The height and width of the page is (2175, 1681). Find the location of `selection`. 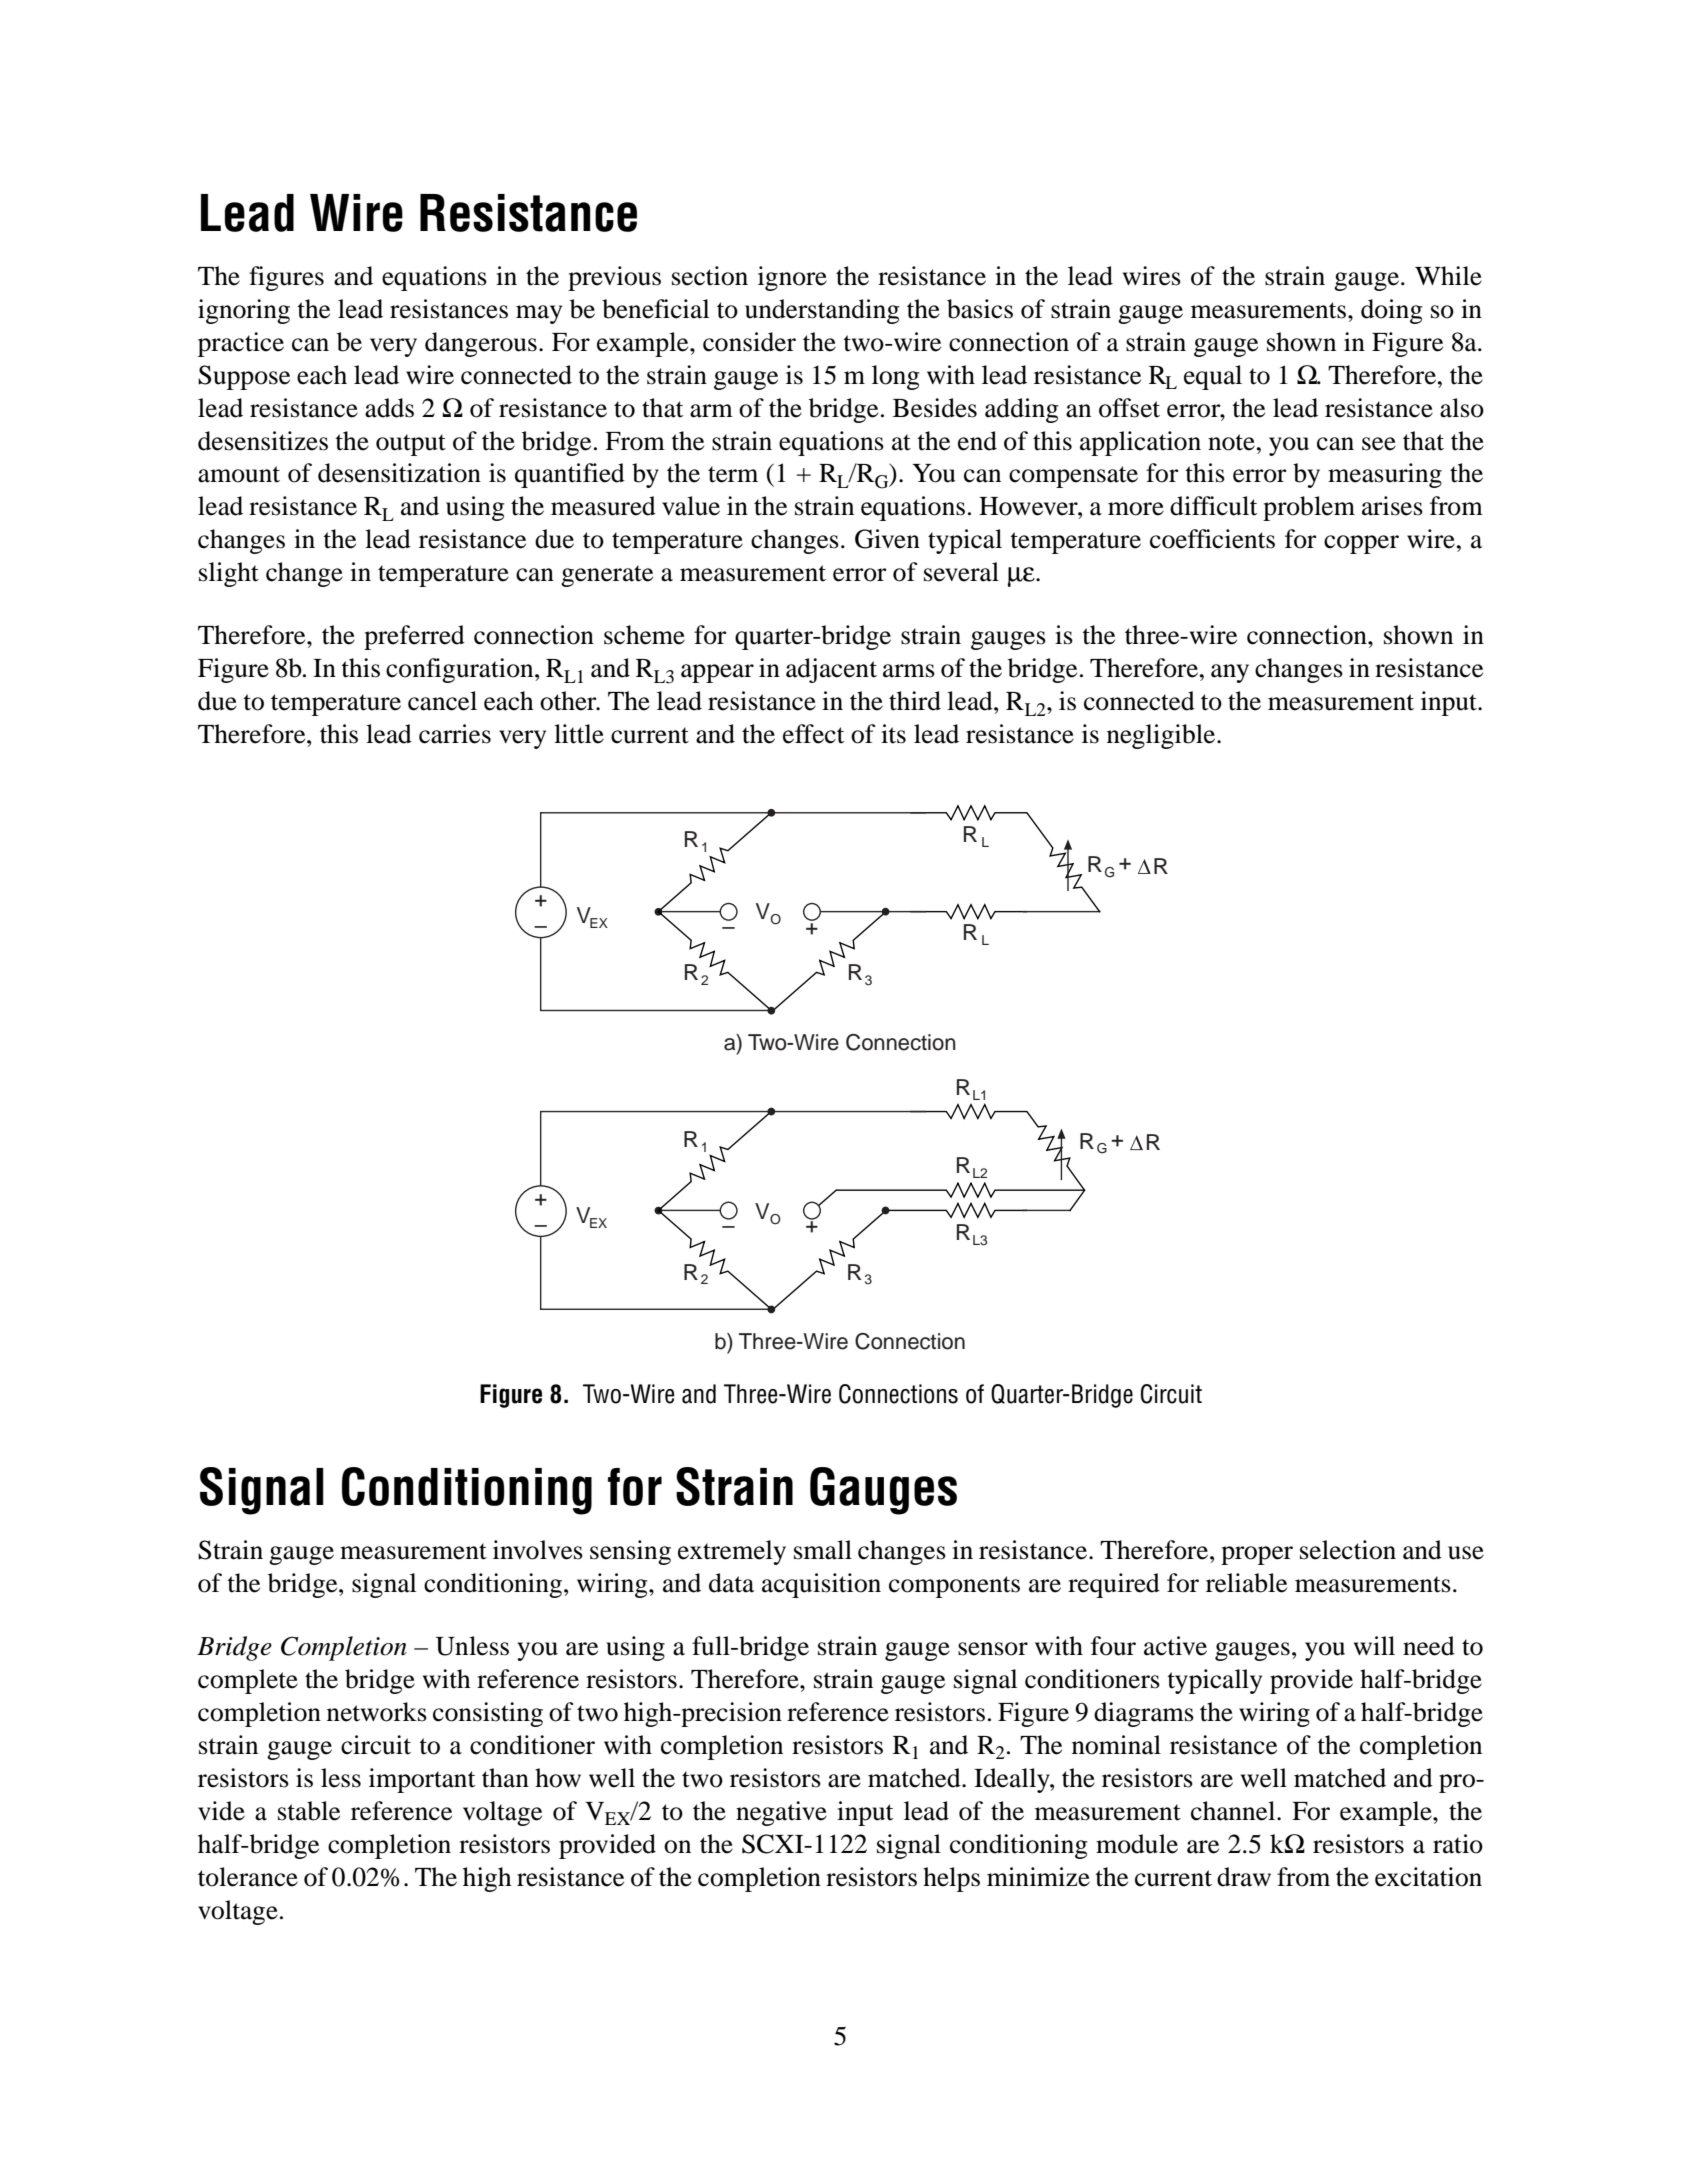

selection is located at coordinates (1348, 1550).
